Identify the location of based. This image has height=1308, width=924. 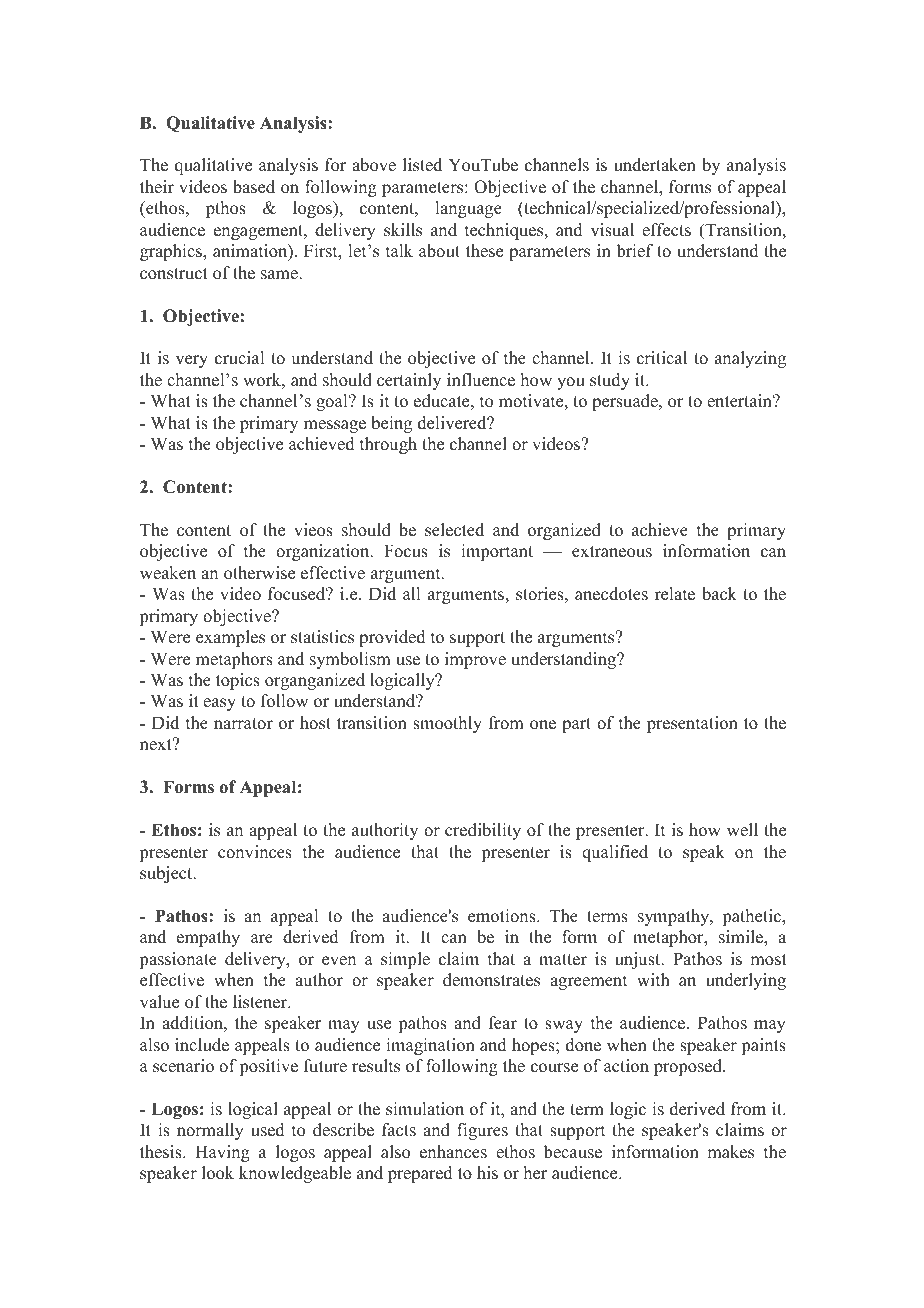
(254, 187).
